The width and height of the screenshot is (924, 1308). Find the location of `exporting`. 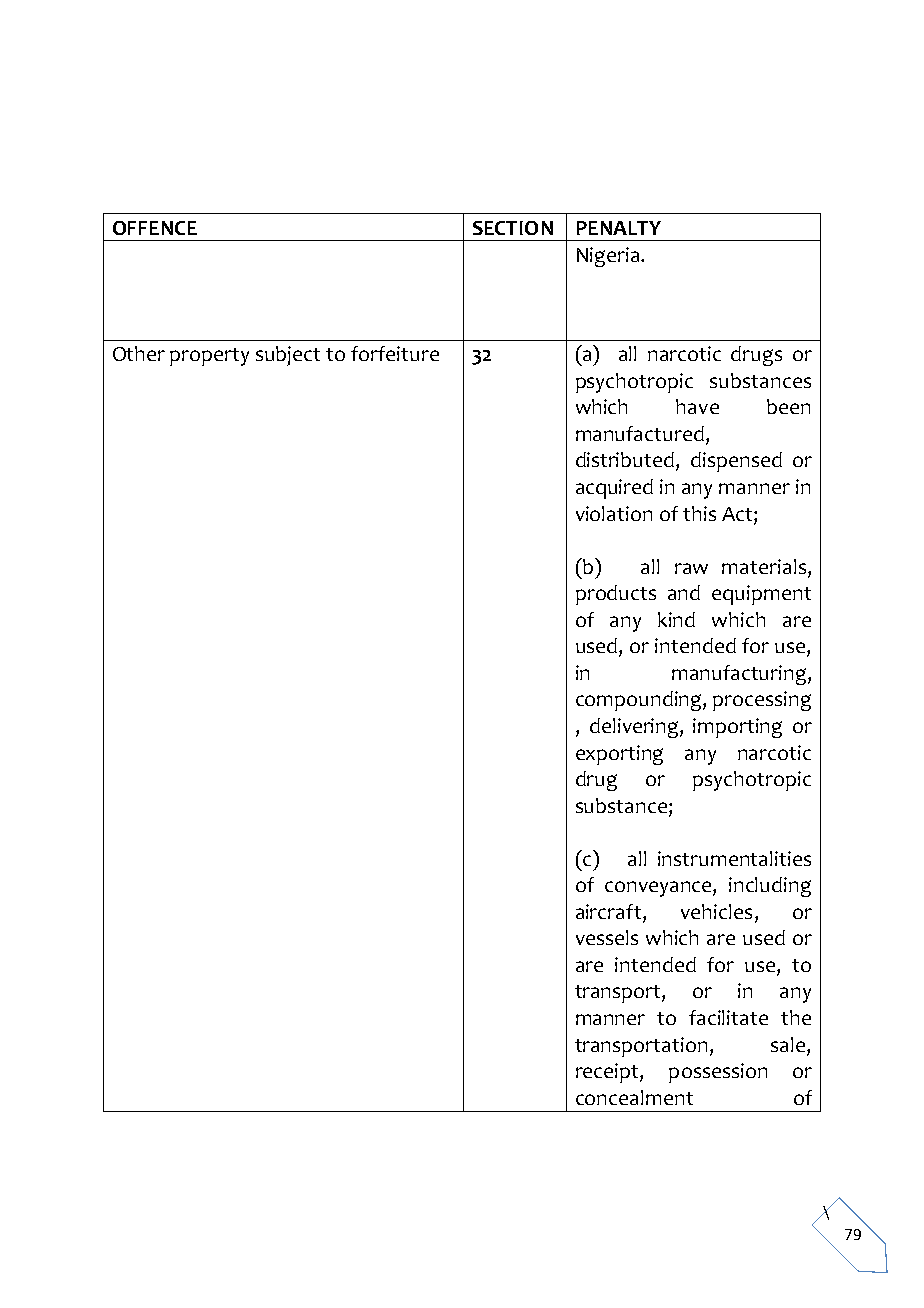

exporting is located at coordinates (619, 755).
